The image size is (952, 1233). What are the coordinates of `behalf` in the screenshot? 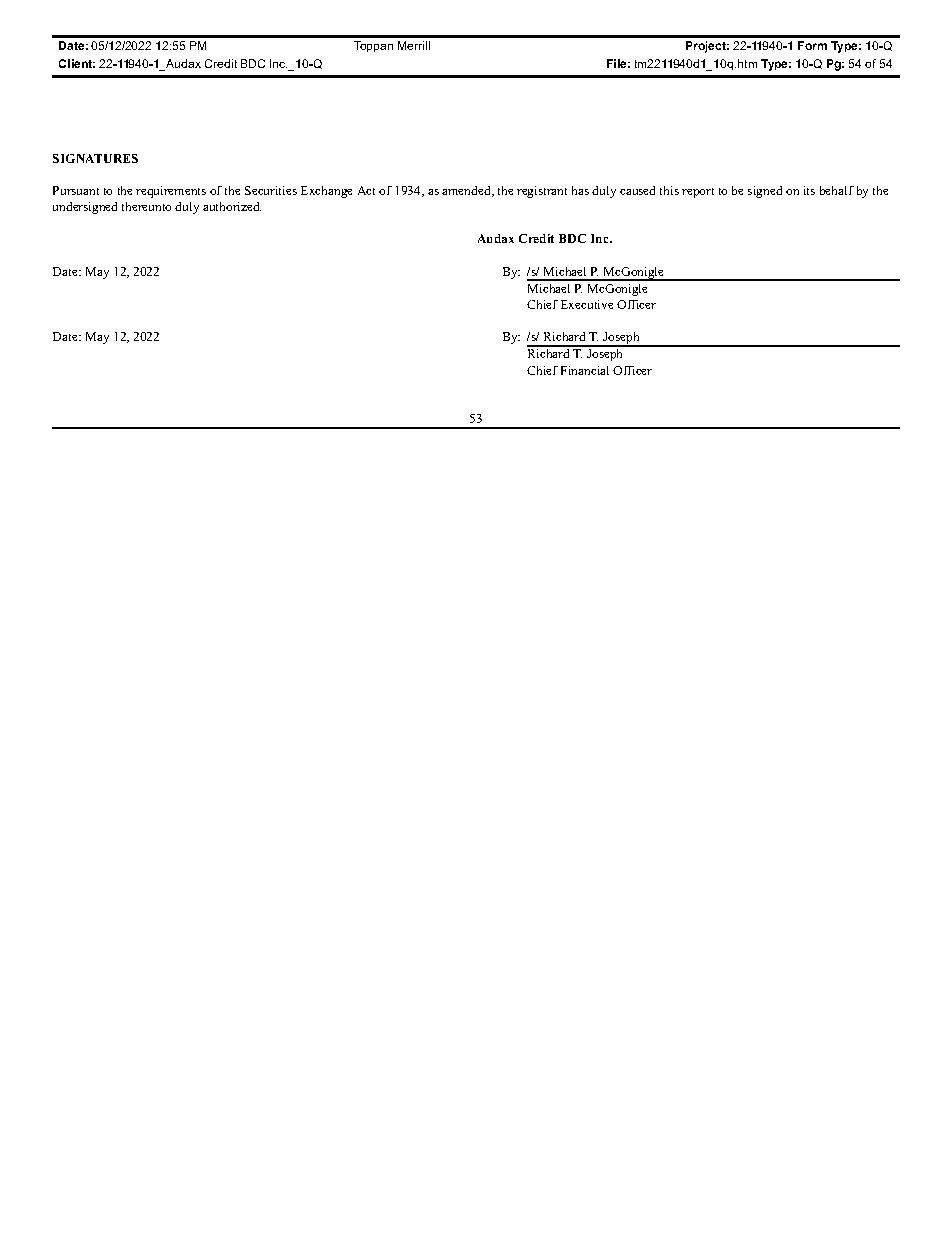 It's located at (837, 190).
